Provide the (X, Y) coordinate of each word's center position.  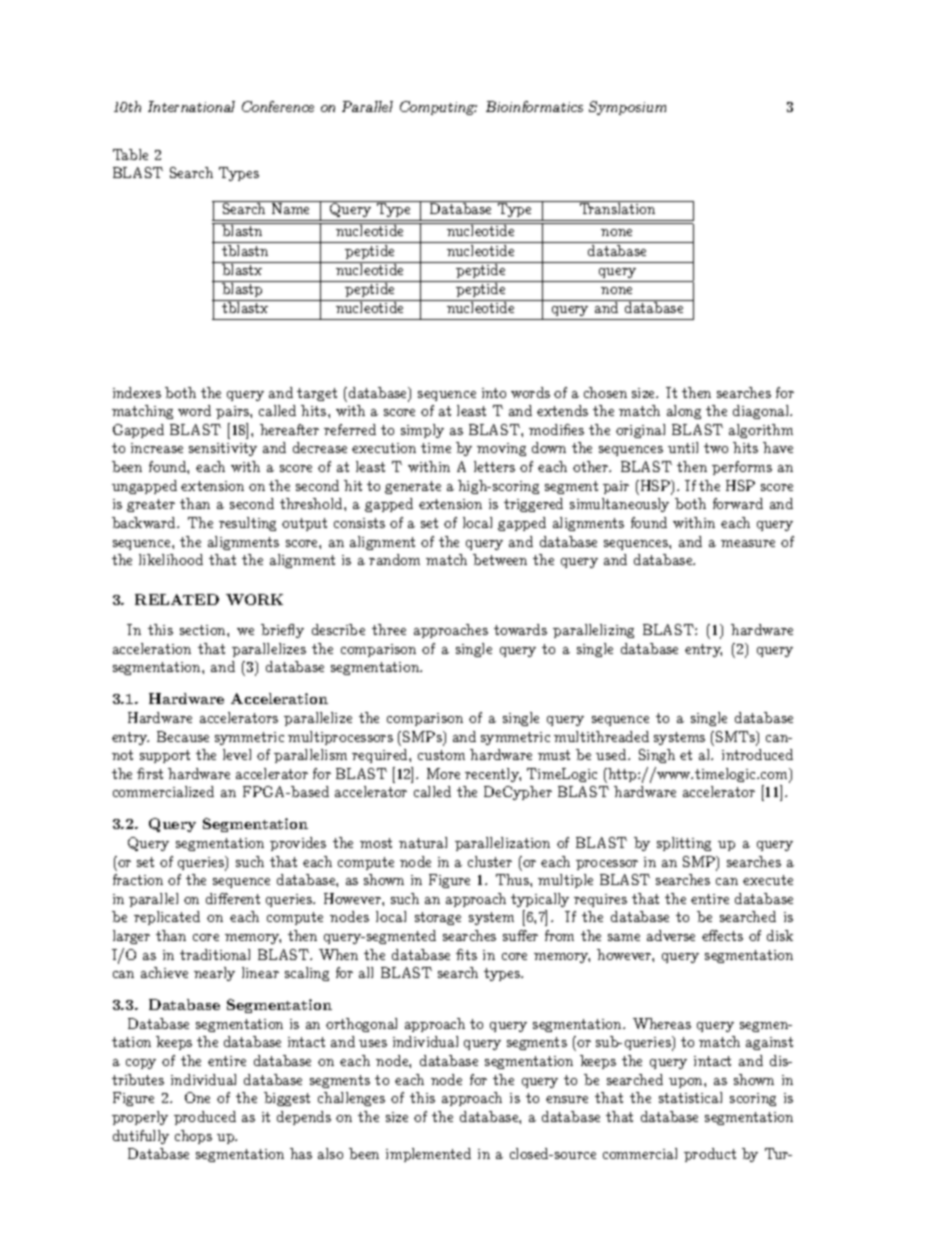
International (191, 106)
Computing (438, 108)
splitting (684, 844)
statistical (690, 1097)
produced (205, 1118)
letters (494, 466)
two (716, 448)
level (237, 754)
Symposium (627, 108)
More (443, 773)
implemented (428, 1155)
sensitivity (223, 449)
